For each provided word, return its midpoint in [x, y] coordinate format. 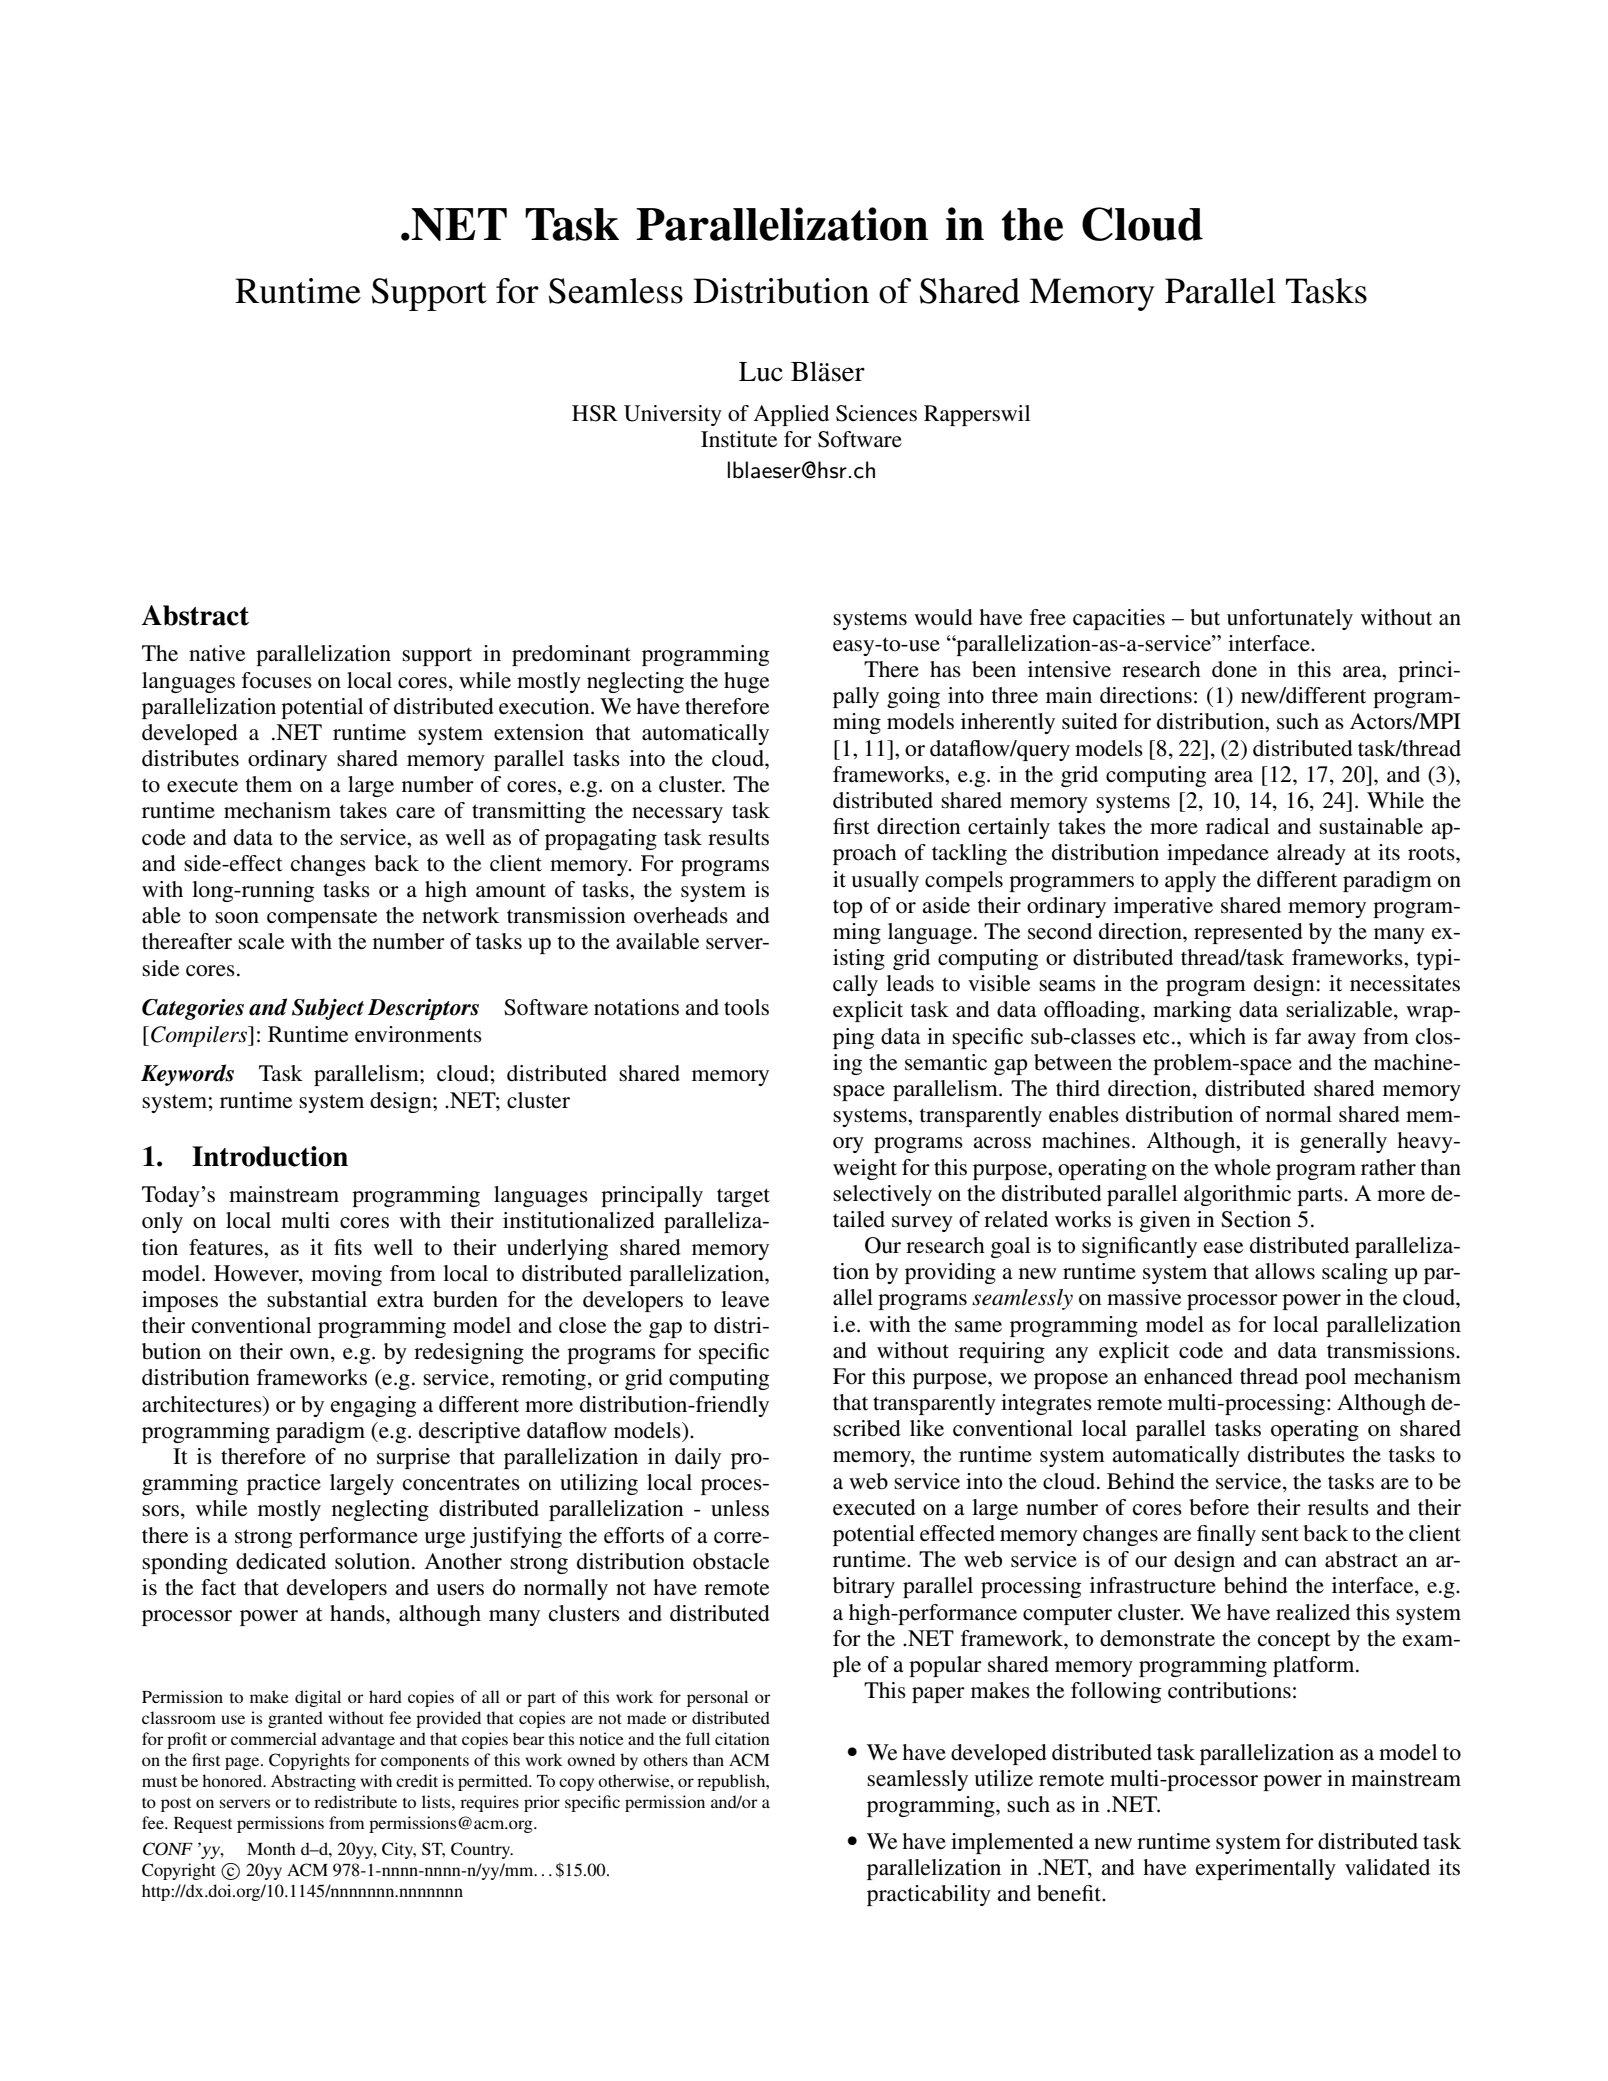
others [665, 1759]
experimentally [1266, 1869]
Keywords [187, 1075]
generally [1343, 1142]
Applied [791, 415]
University [673, 415]
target [743, 1197]
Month [271, 1848]
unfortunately [1290, 619]
